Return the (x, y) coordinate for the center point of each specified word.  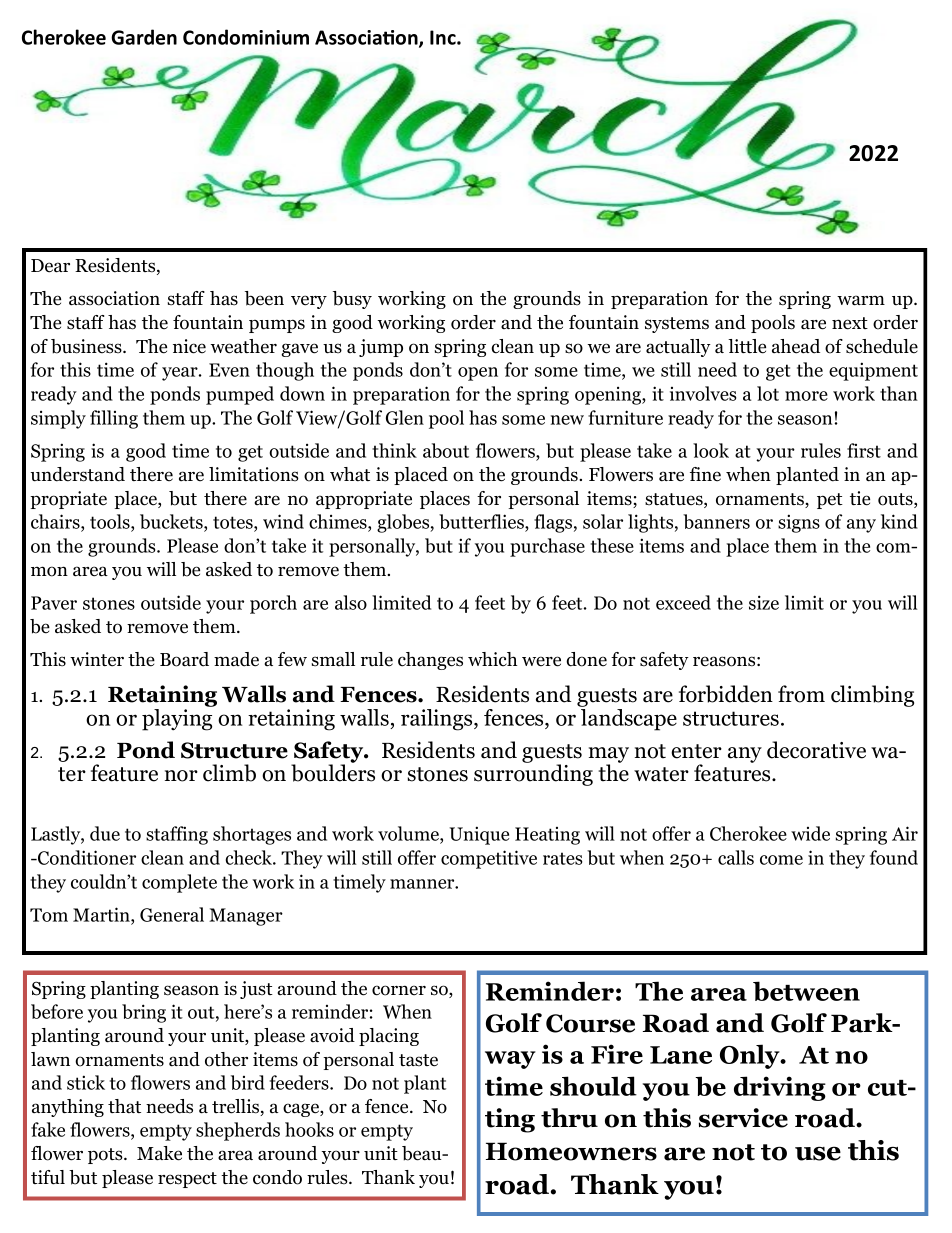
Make (159, 1153)
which (492, 659)
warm (861, 300)
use (818, 1153)
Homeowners (571, 1151)
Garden (144, 37)
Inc (444, 37)
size (764, 602)
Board (184, 659)
